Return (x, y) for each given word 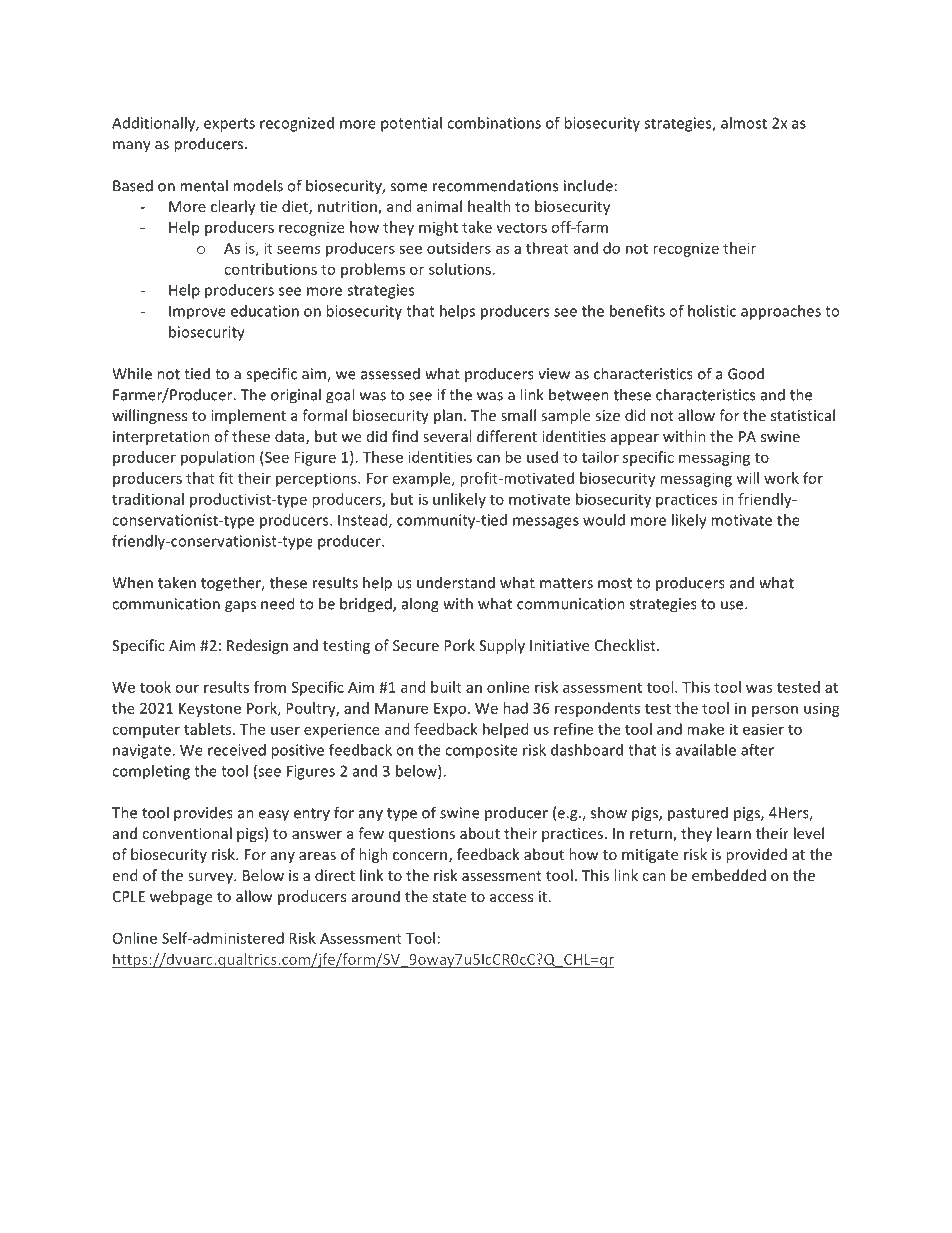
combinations (494, 123)
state (449, 897)
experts (229, 125)
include (588, 185)
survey (211, 878)
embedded (729, 875)
